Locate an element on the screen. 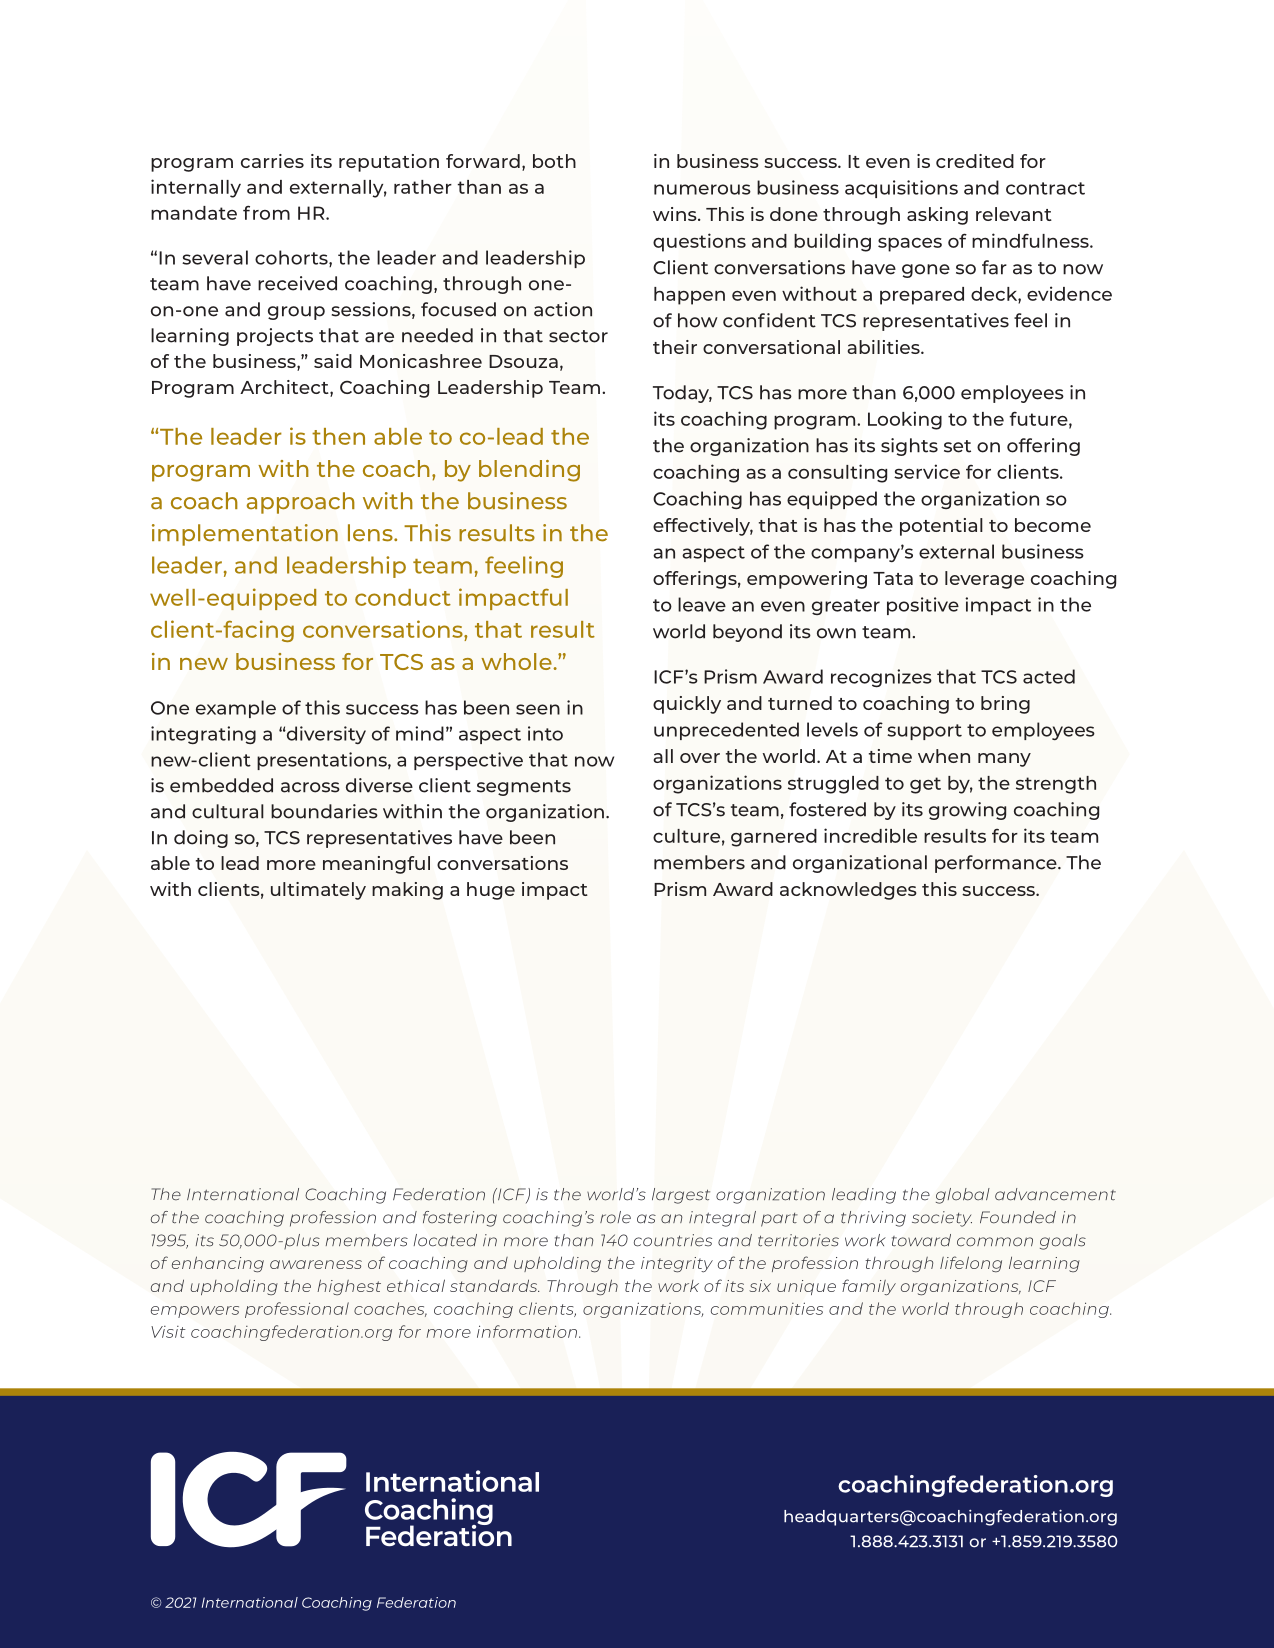 This screenshot has width=1274, height=1648. wins is located at coordinates (676, 214).
